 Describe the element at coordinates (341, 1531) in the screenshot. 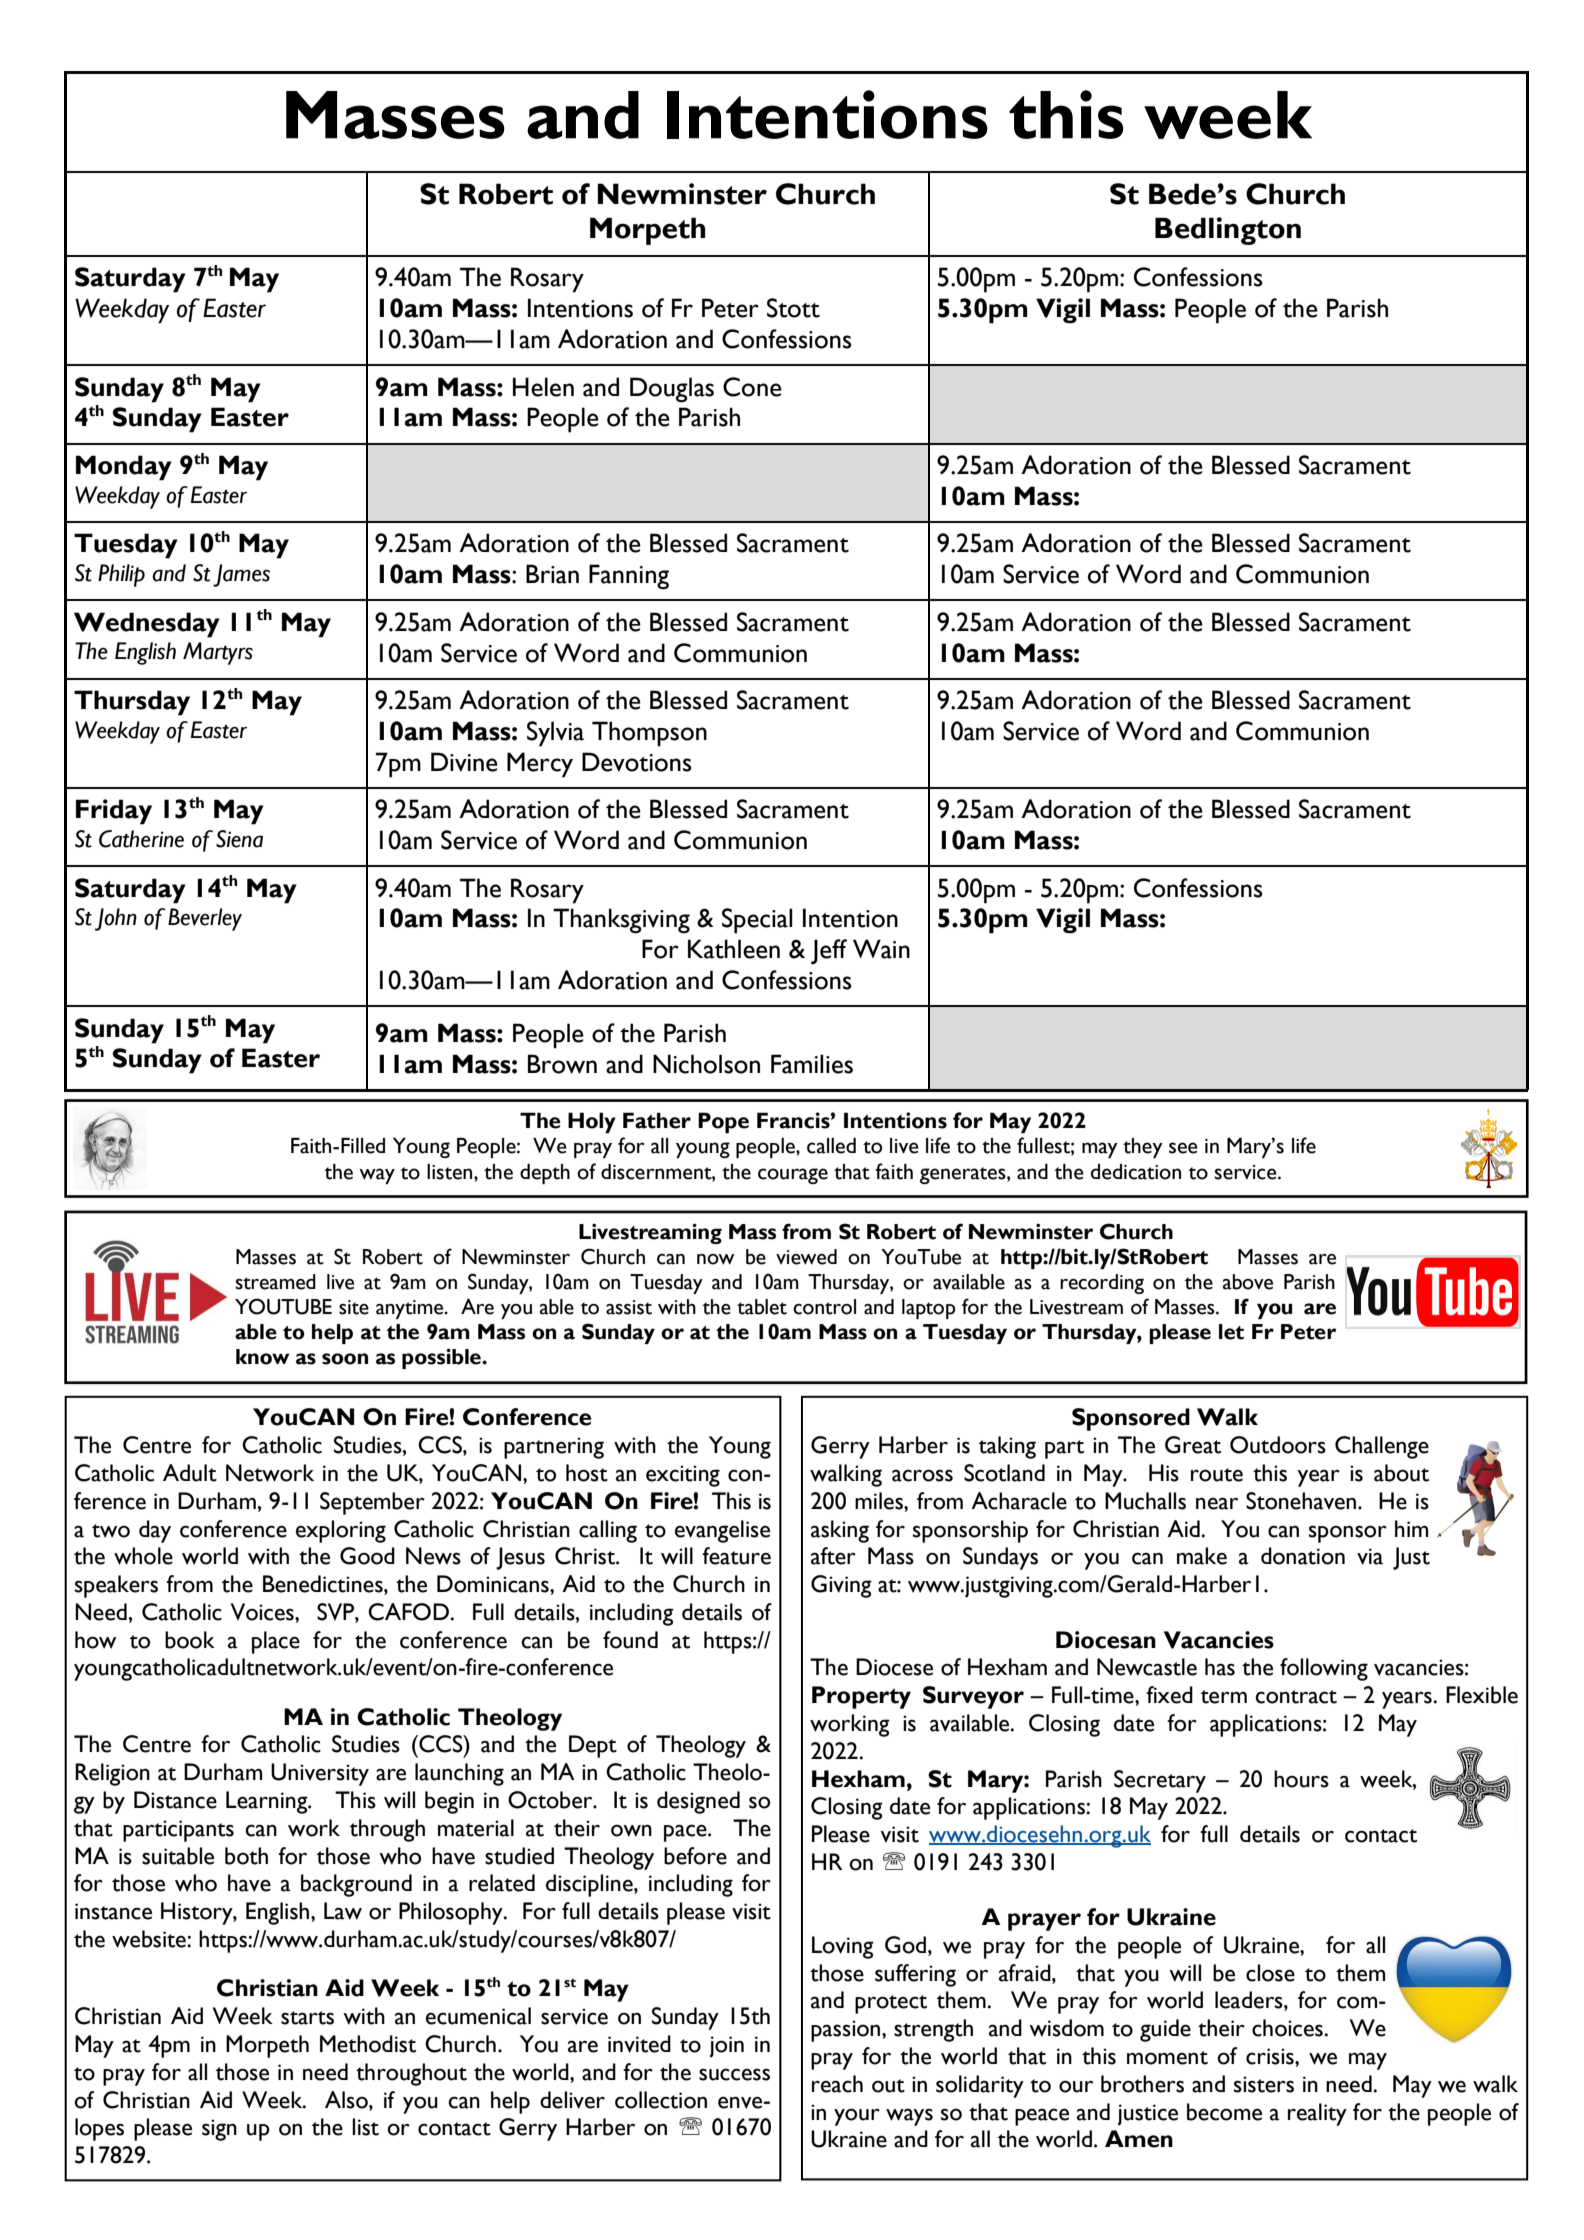

I see `exploring` at that location.
